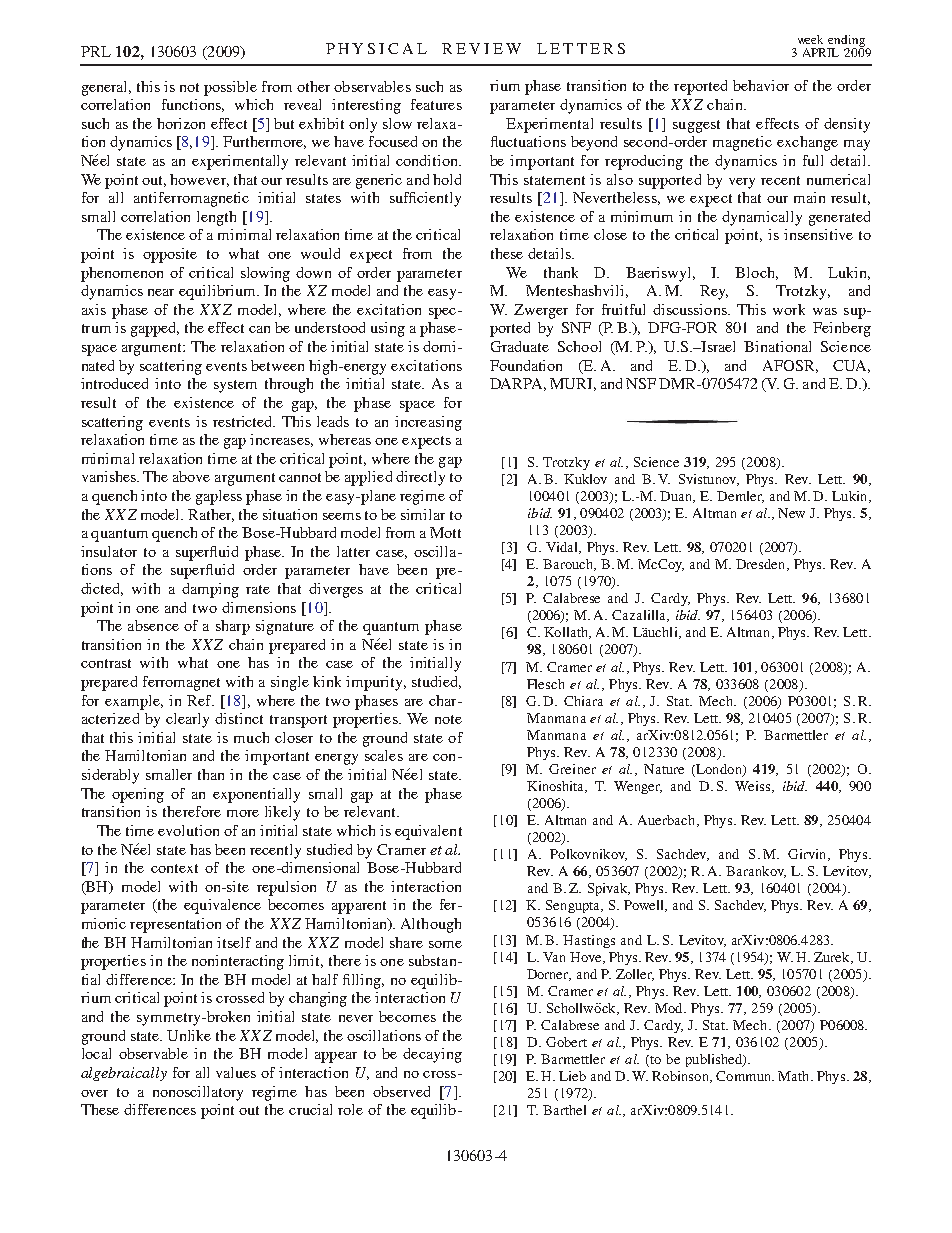 The height and width of the document is (1233, 952). What do you see at coordinates (744, 1076) in the document?
I see `Commun` at bounding box center [744, 1076].
